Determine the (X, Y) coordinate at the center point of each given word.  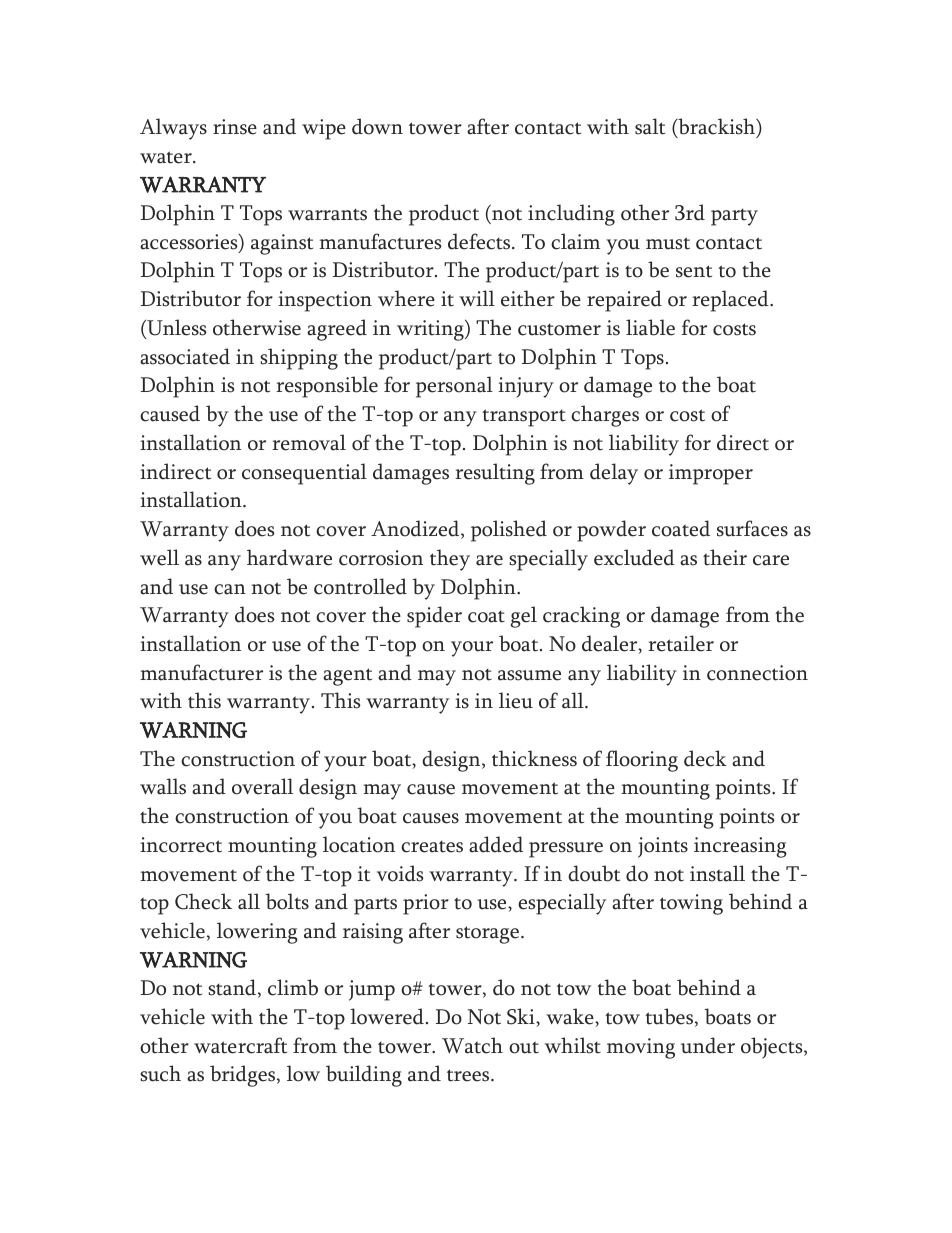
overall (262, 786)
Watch (472, 1045)
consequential (304, 474)
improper (711, 474)
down (377, 126)
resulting (495, 474)
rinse (235, 127)
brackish (717, 127)
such (161, 1073)
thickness (534, 758)
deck (705, 758)
